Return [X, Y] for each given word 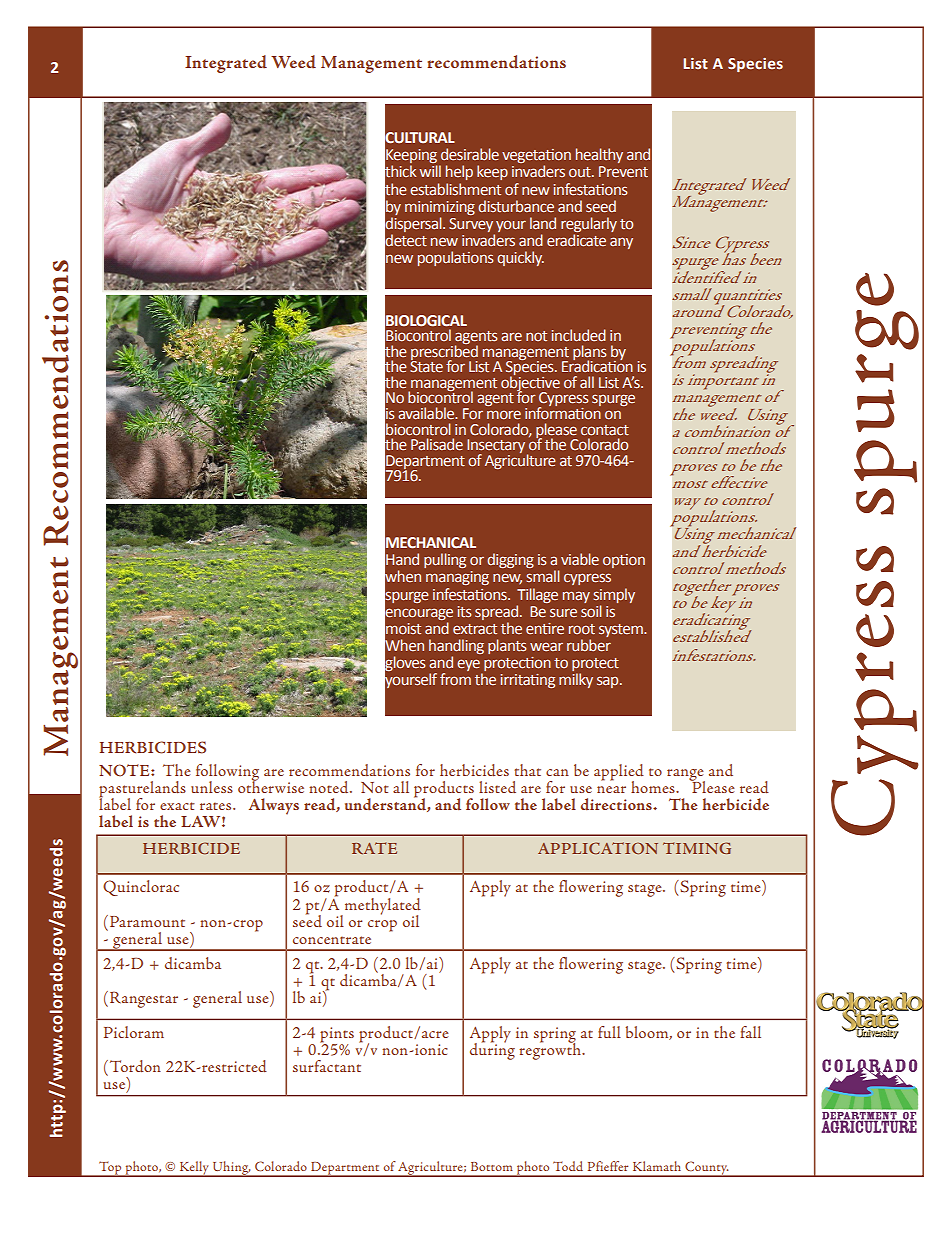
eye [469, 666]
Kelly [194, 1169]
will [430, 171]
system [622, 630]
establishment [455, 189]
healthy [599, 155]
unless [212, 787]
